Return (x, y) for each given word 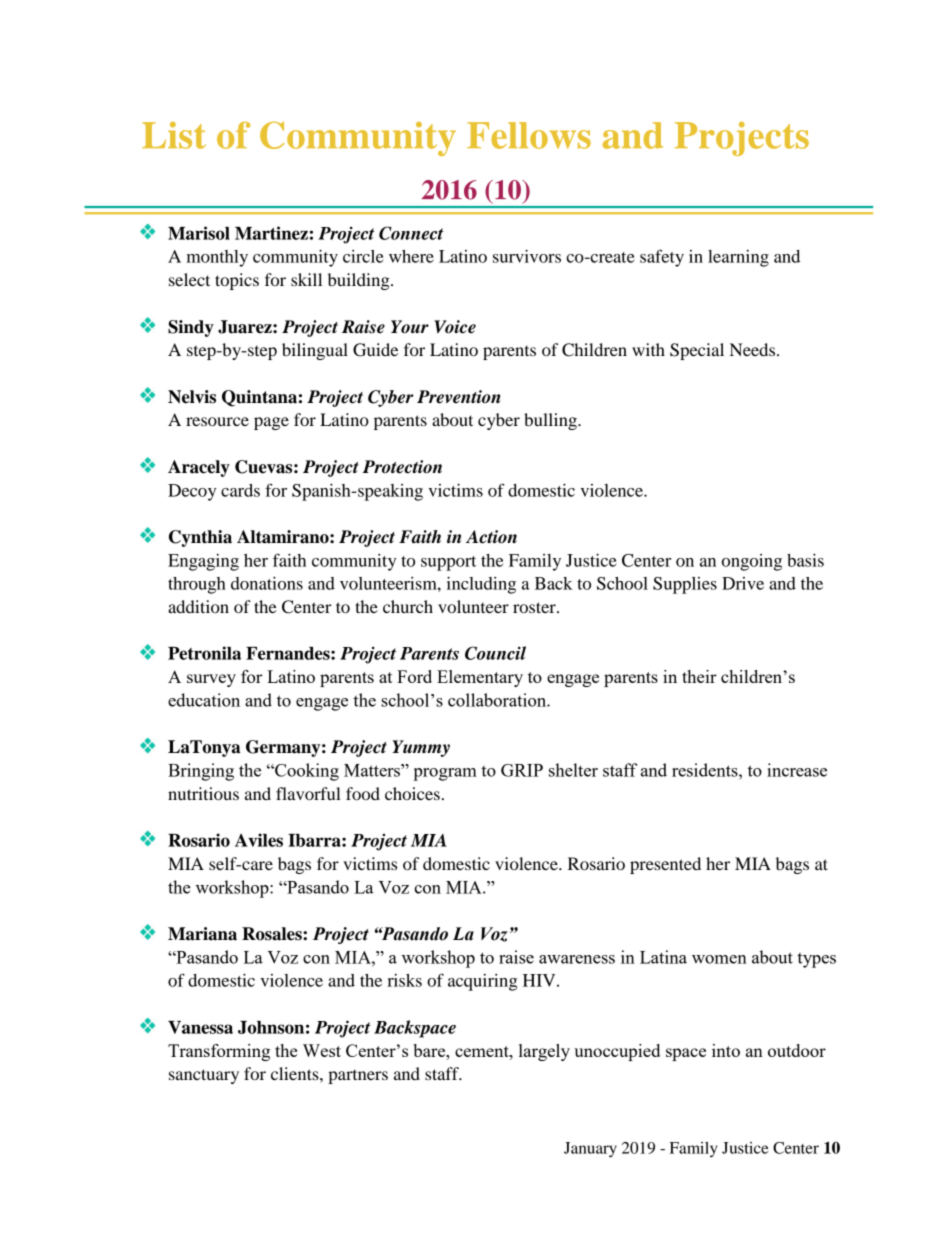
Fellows (529, 135)
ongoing (752, 562)
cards (240, 490)
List (174, 135)
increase (797, 770)
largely (544, 1052)
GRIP (522, 770)
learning (738, 258)
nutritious (203, 793)
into (726, 1050)
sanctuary (204, 1076)
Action (491, 537)
